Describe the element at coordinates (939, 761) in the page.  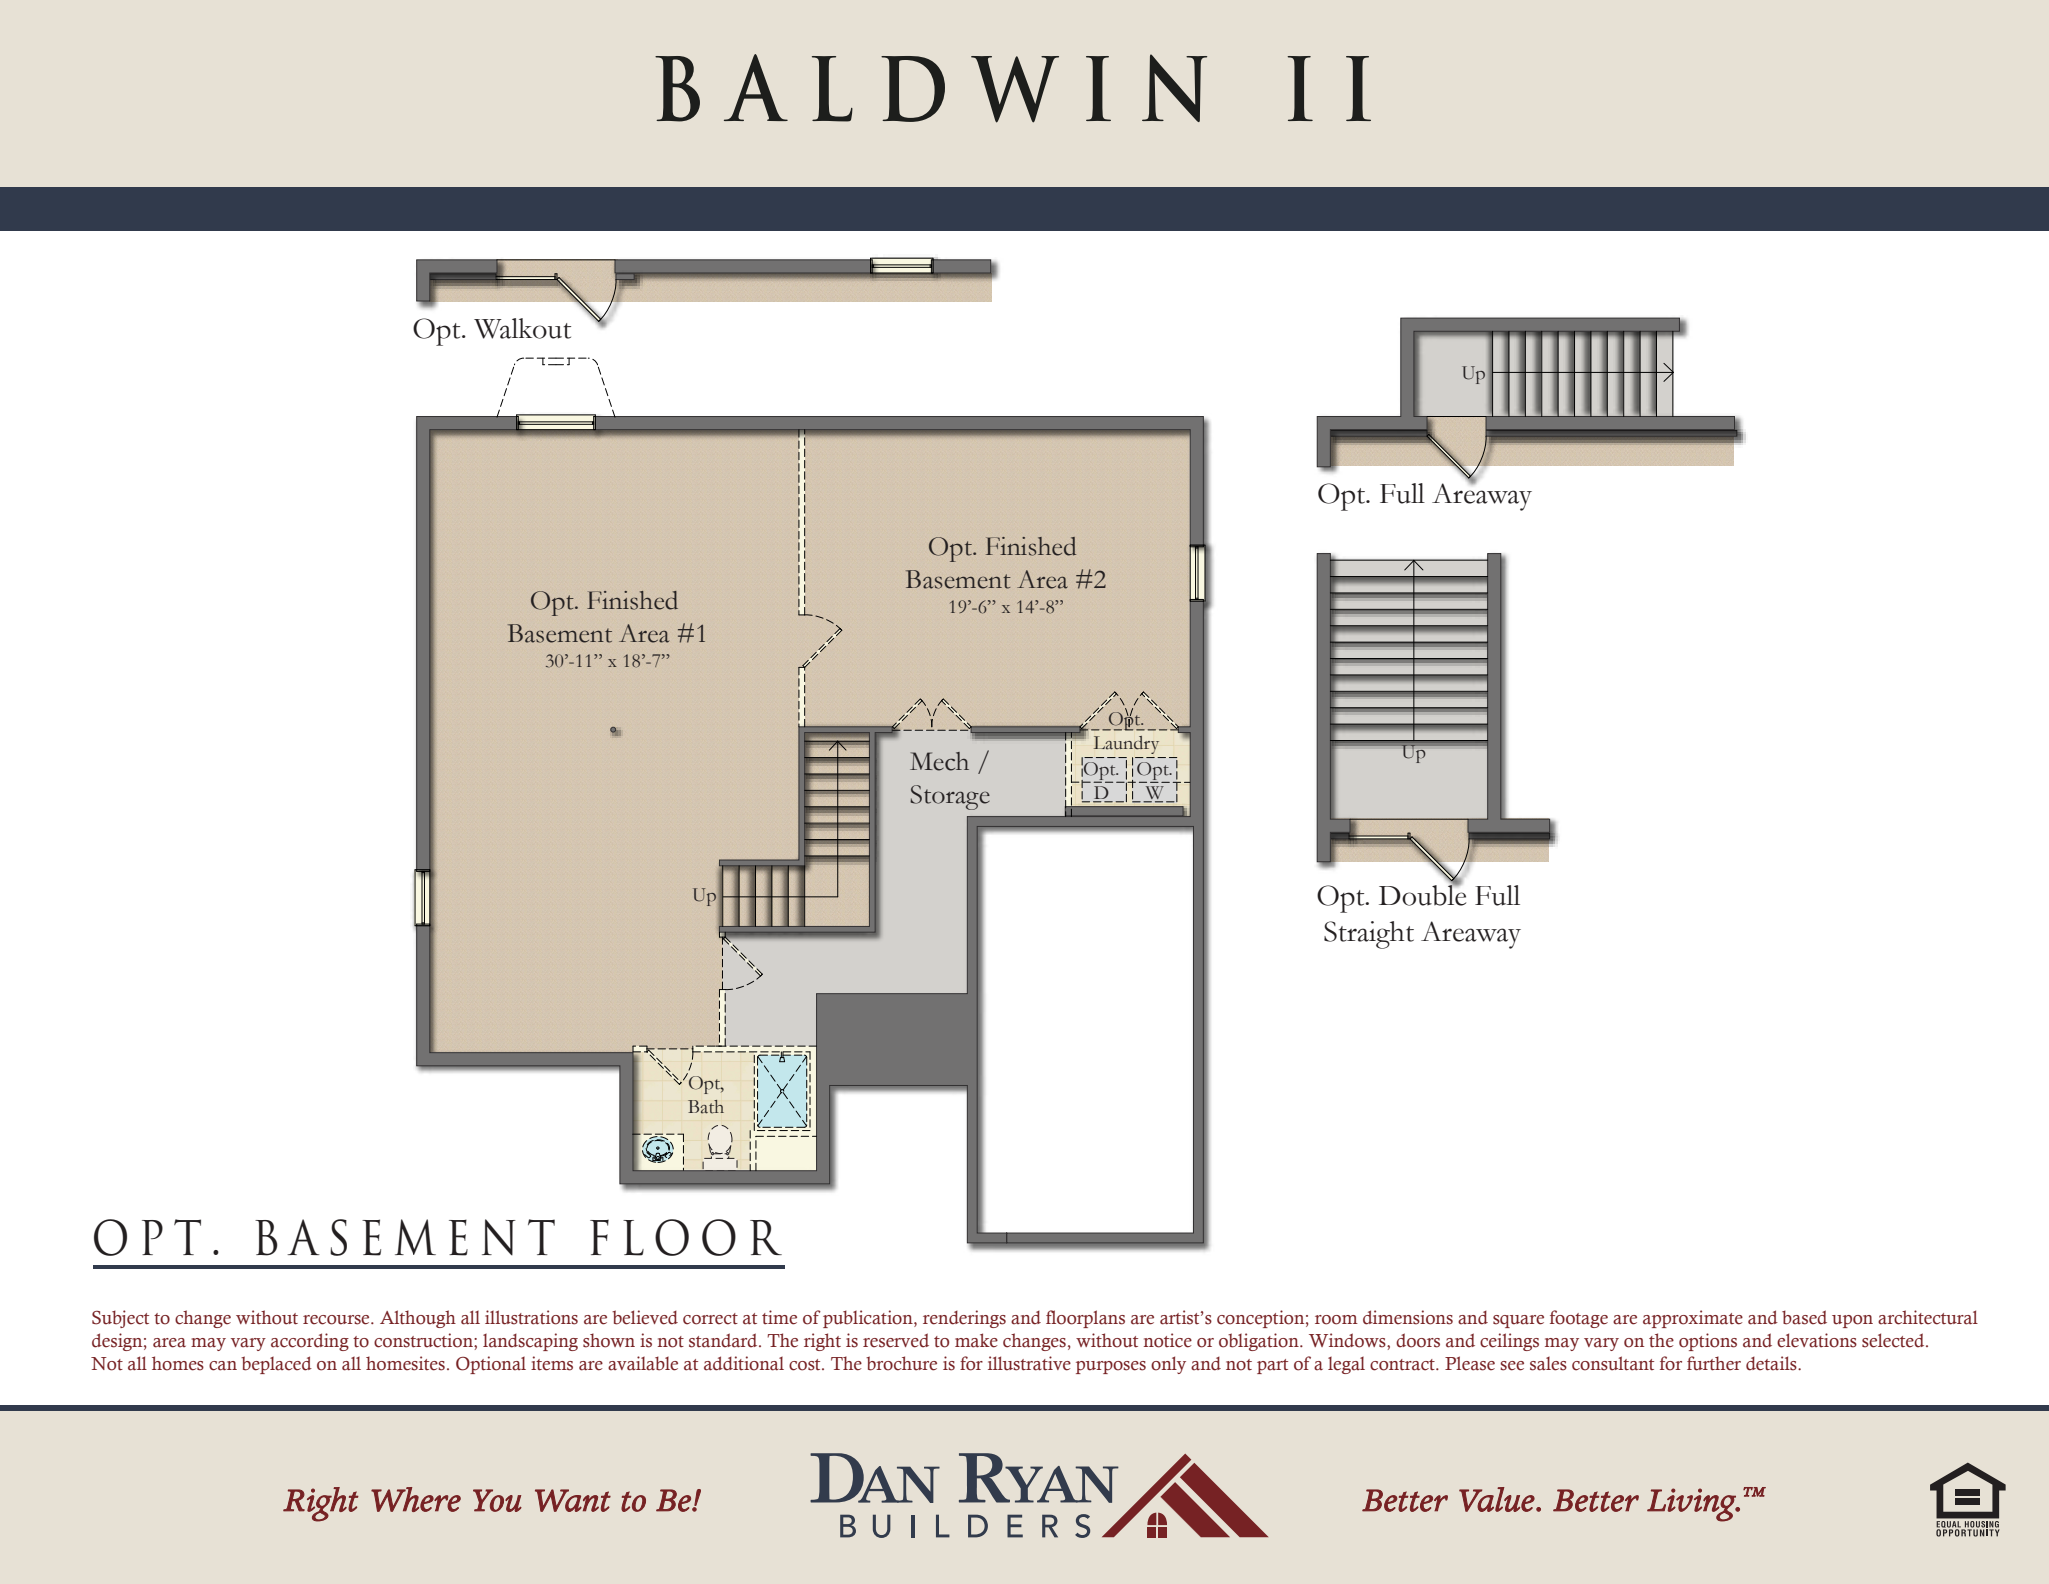
I see `Mech` at that location.
